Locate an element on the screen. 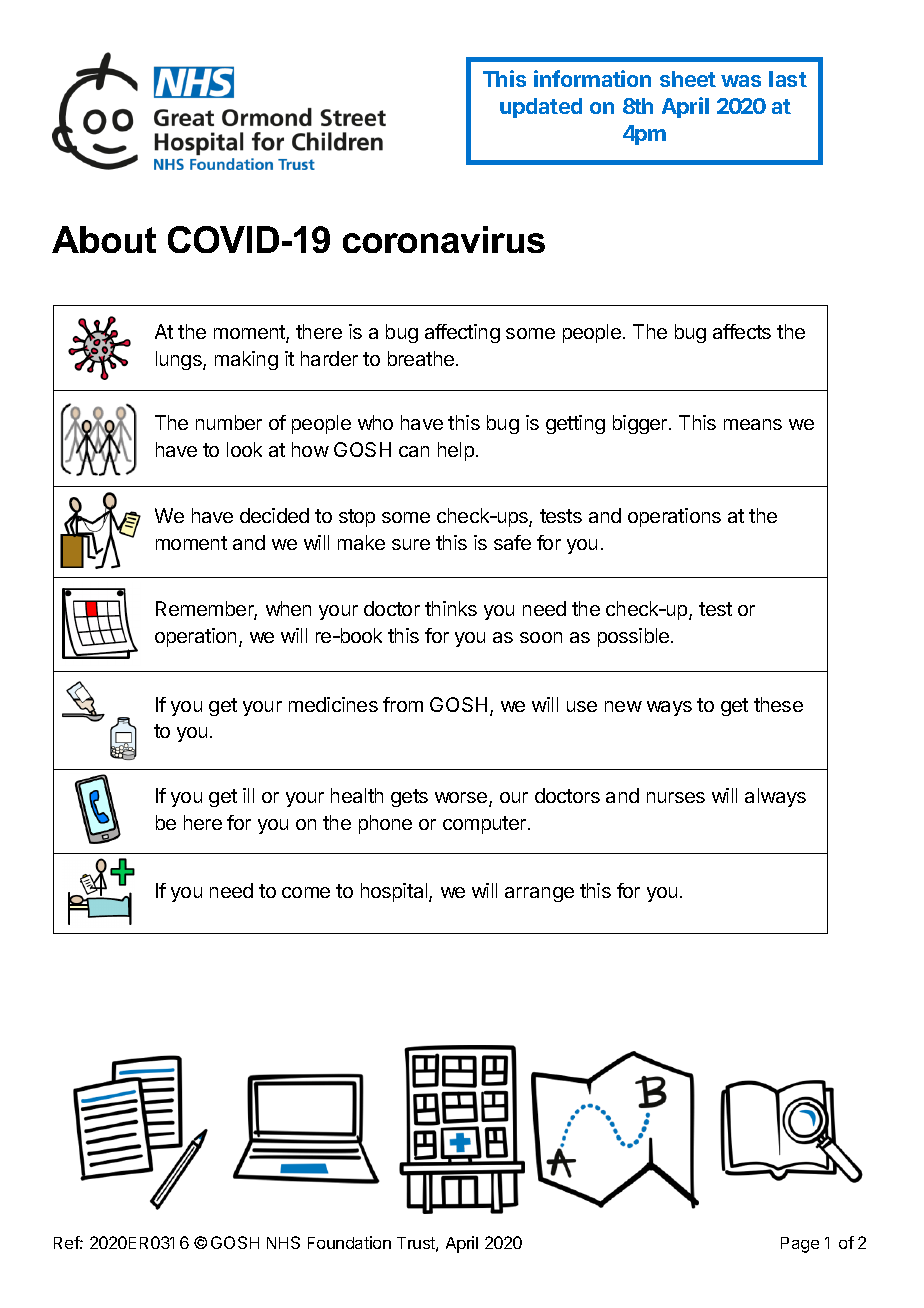 The height and width of the screenshot is (1308, 924). NHS is located at coordinates (283, 1242).
